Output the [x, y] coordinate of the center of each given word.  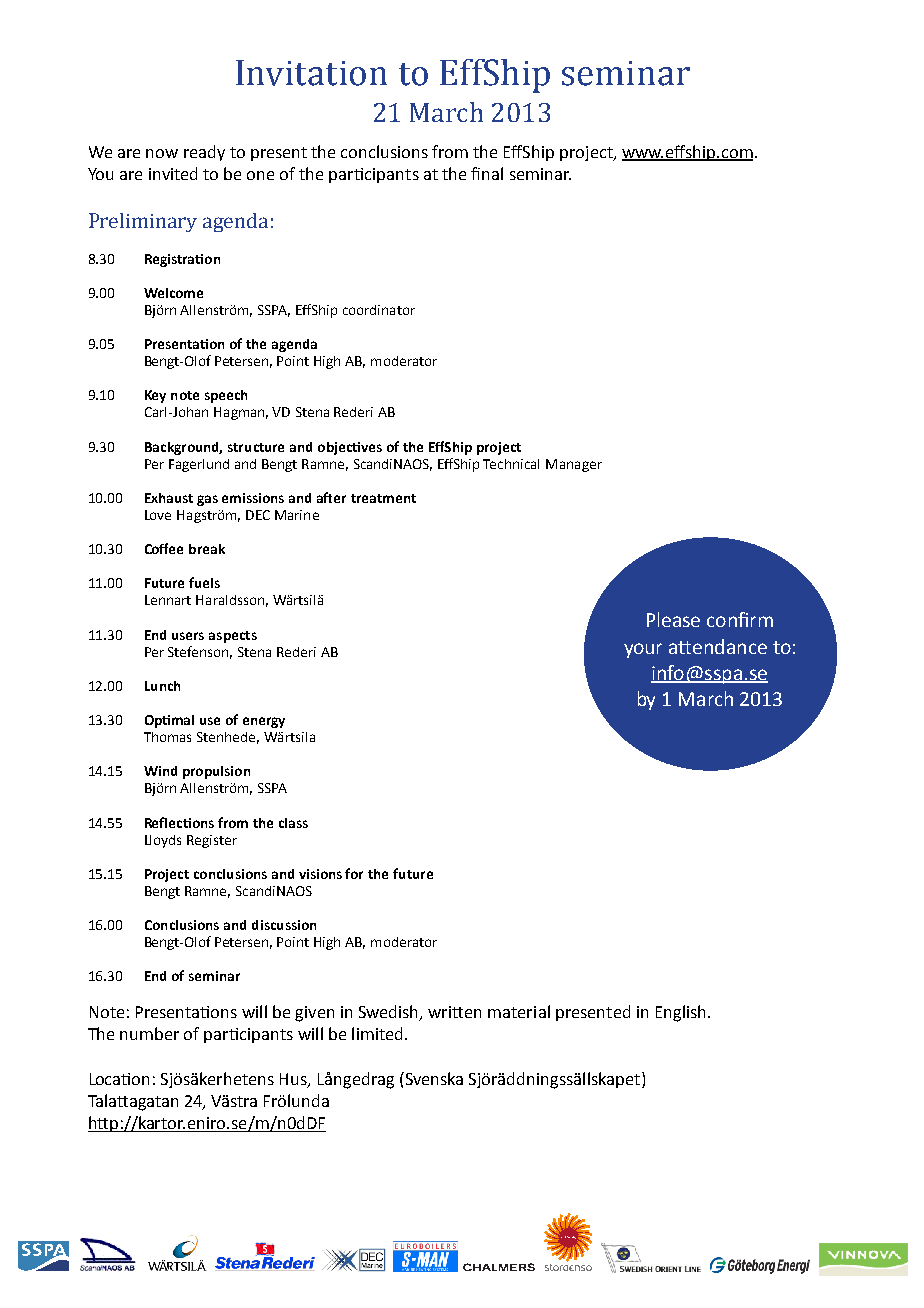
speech [226, 396]
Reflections [179, 822]
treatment [383, 498]
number [149, 1033]
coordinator [379, 310]
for [354, 873]
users [188, 636]
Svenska [433, 1078]
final [487, 173]
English [680, 1013]
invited [173, 173]
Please [673, 619]
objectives [350, 448]
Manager [574, 465]
